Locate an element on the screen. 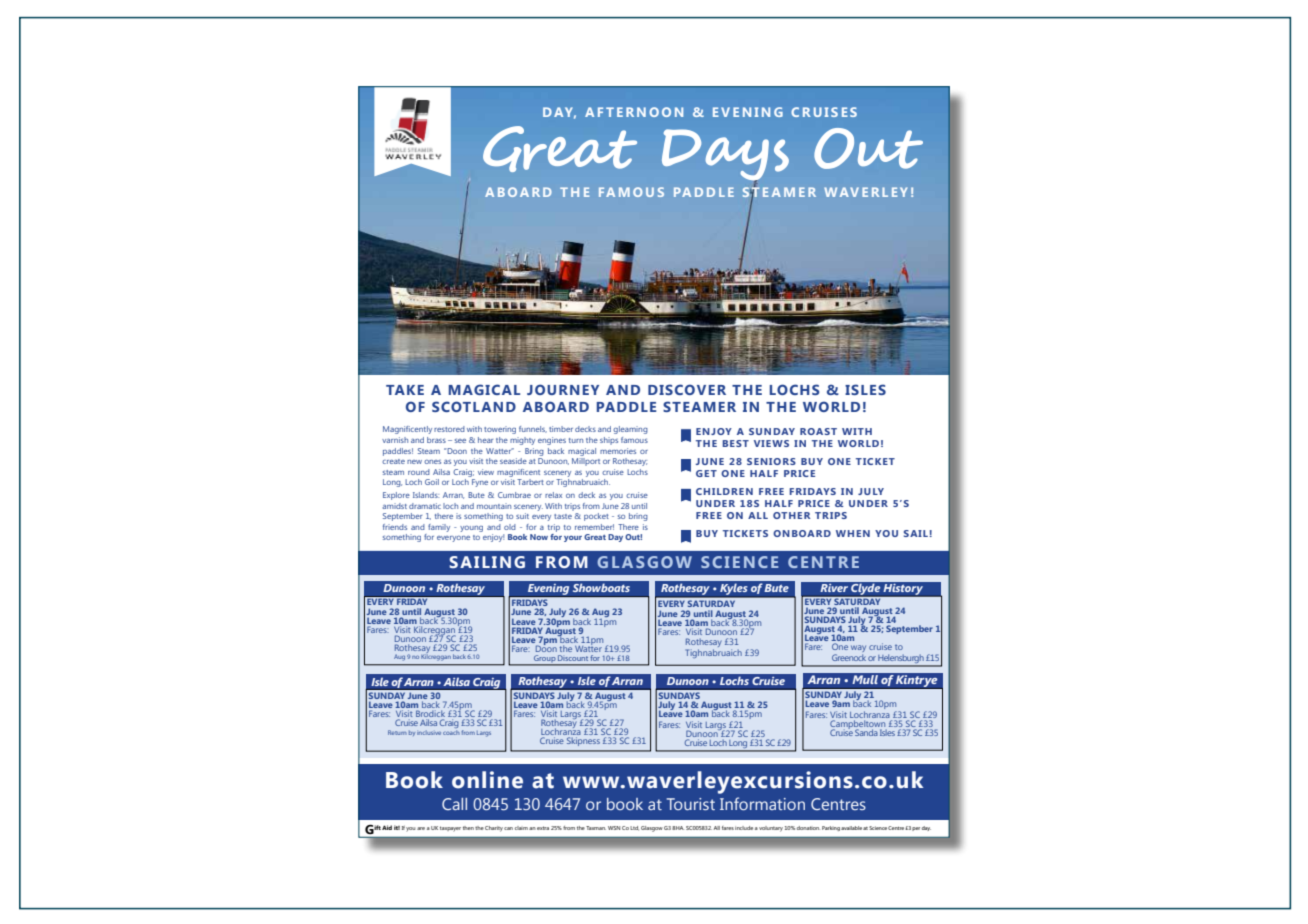 The width and height of the screenshot is (1308, 924). way is located at coordinates (858, 650).
